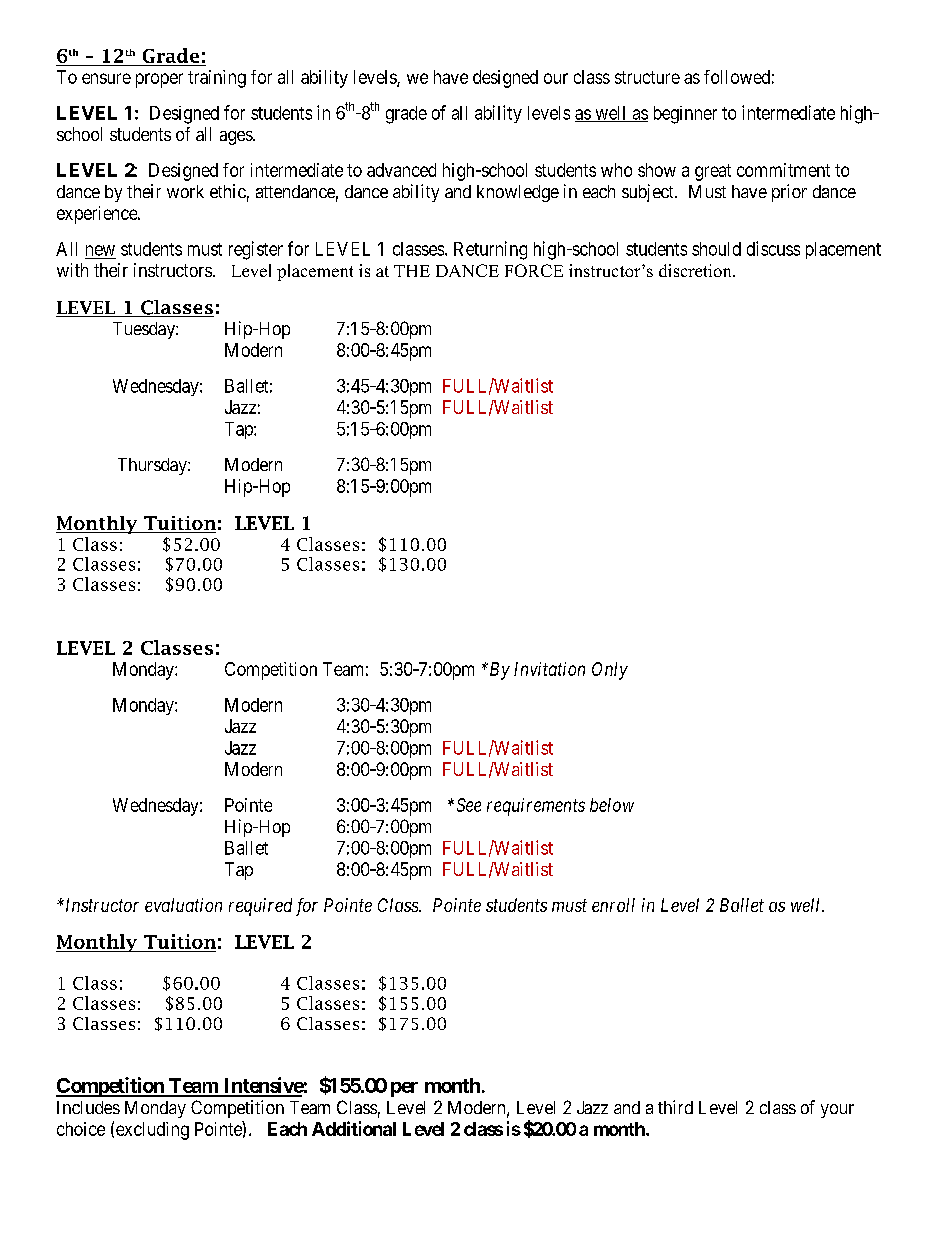 Image resolution: width=952 pixels, height=1233 pixels. What do you see at coordinates (183, 905) in the screenshot?
I see `evaluation` at bounding box center [183, 905].
